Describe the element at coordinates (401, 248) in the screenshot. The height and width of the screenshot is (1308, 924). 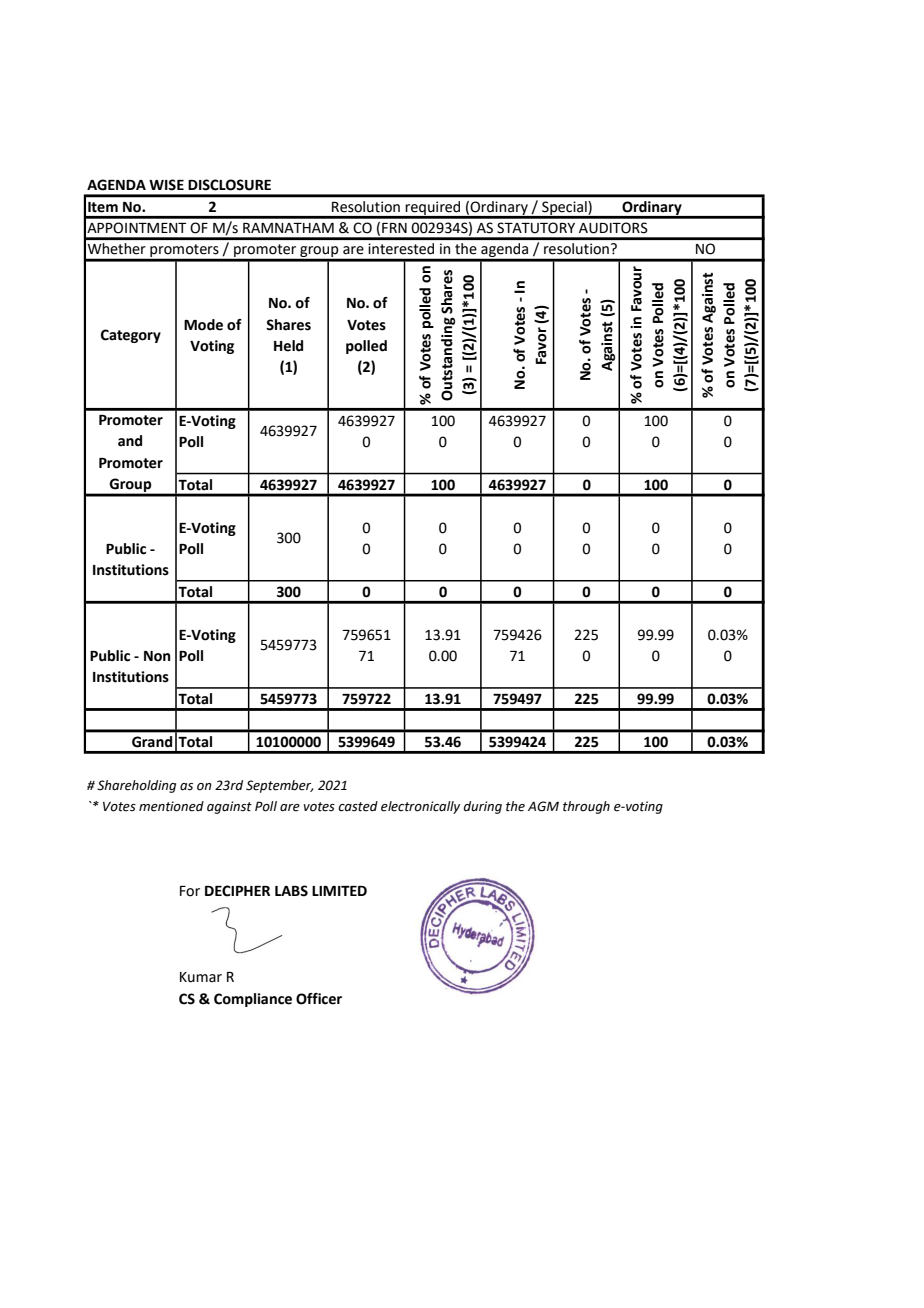
I see `interested` at that location.
